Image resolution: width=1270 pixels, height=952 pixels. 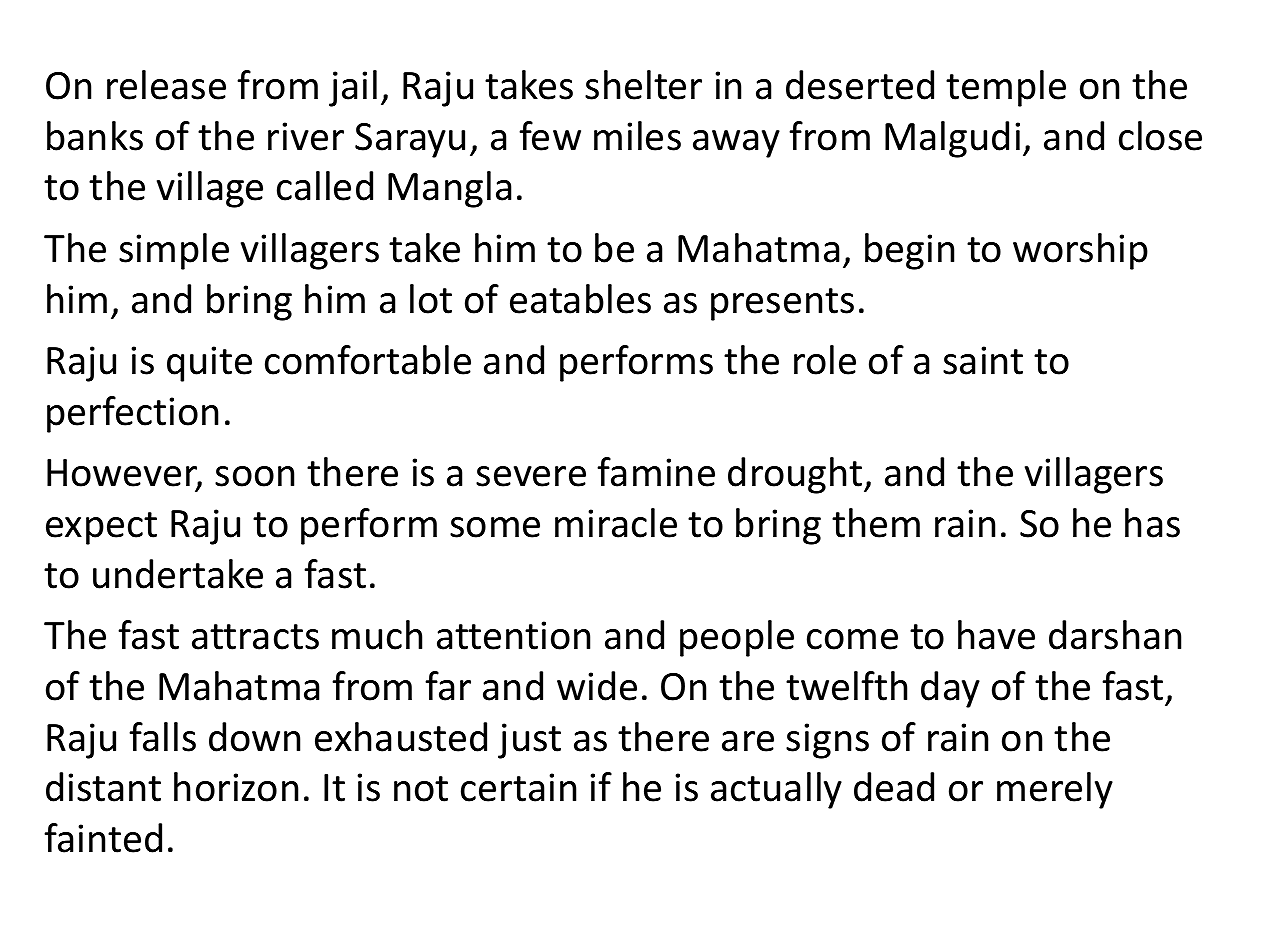 I want to click on famine, so click(x=656, y=472).
